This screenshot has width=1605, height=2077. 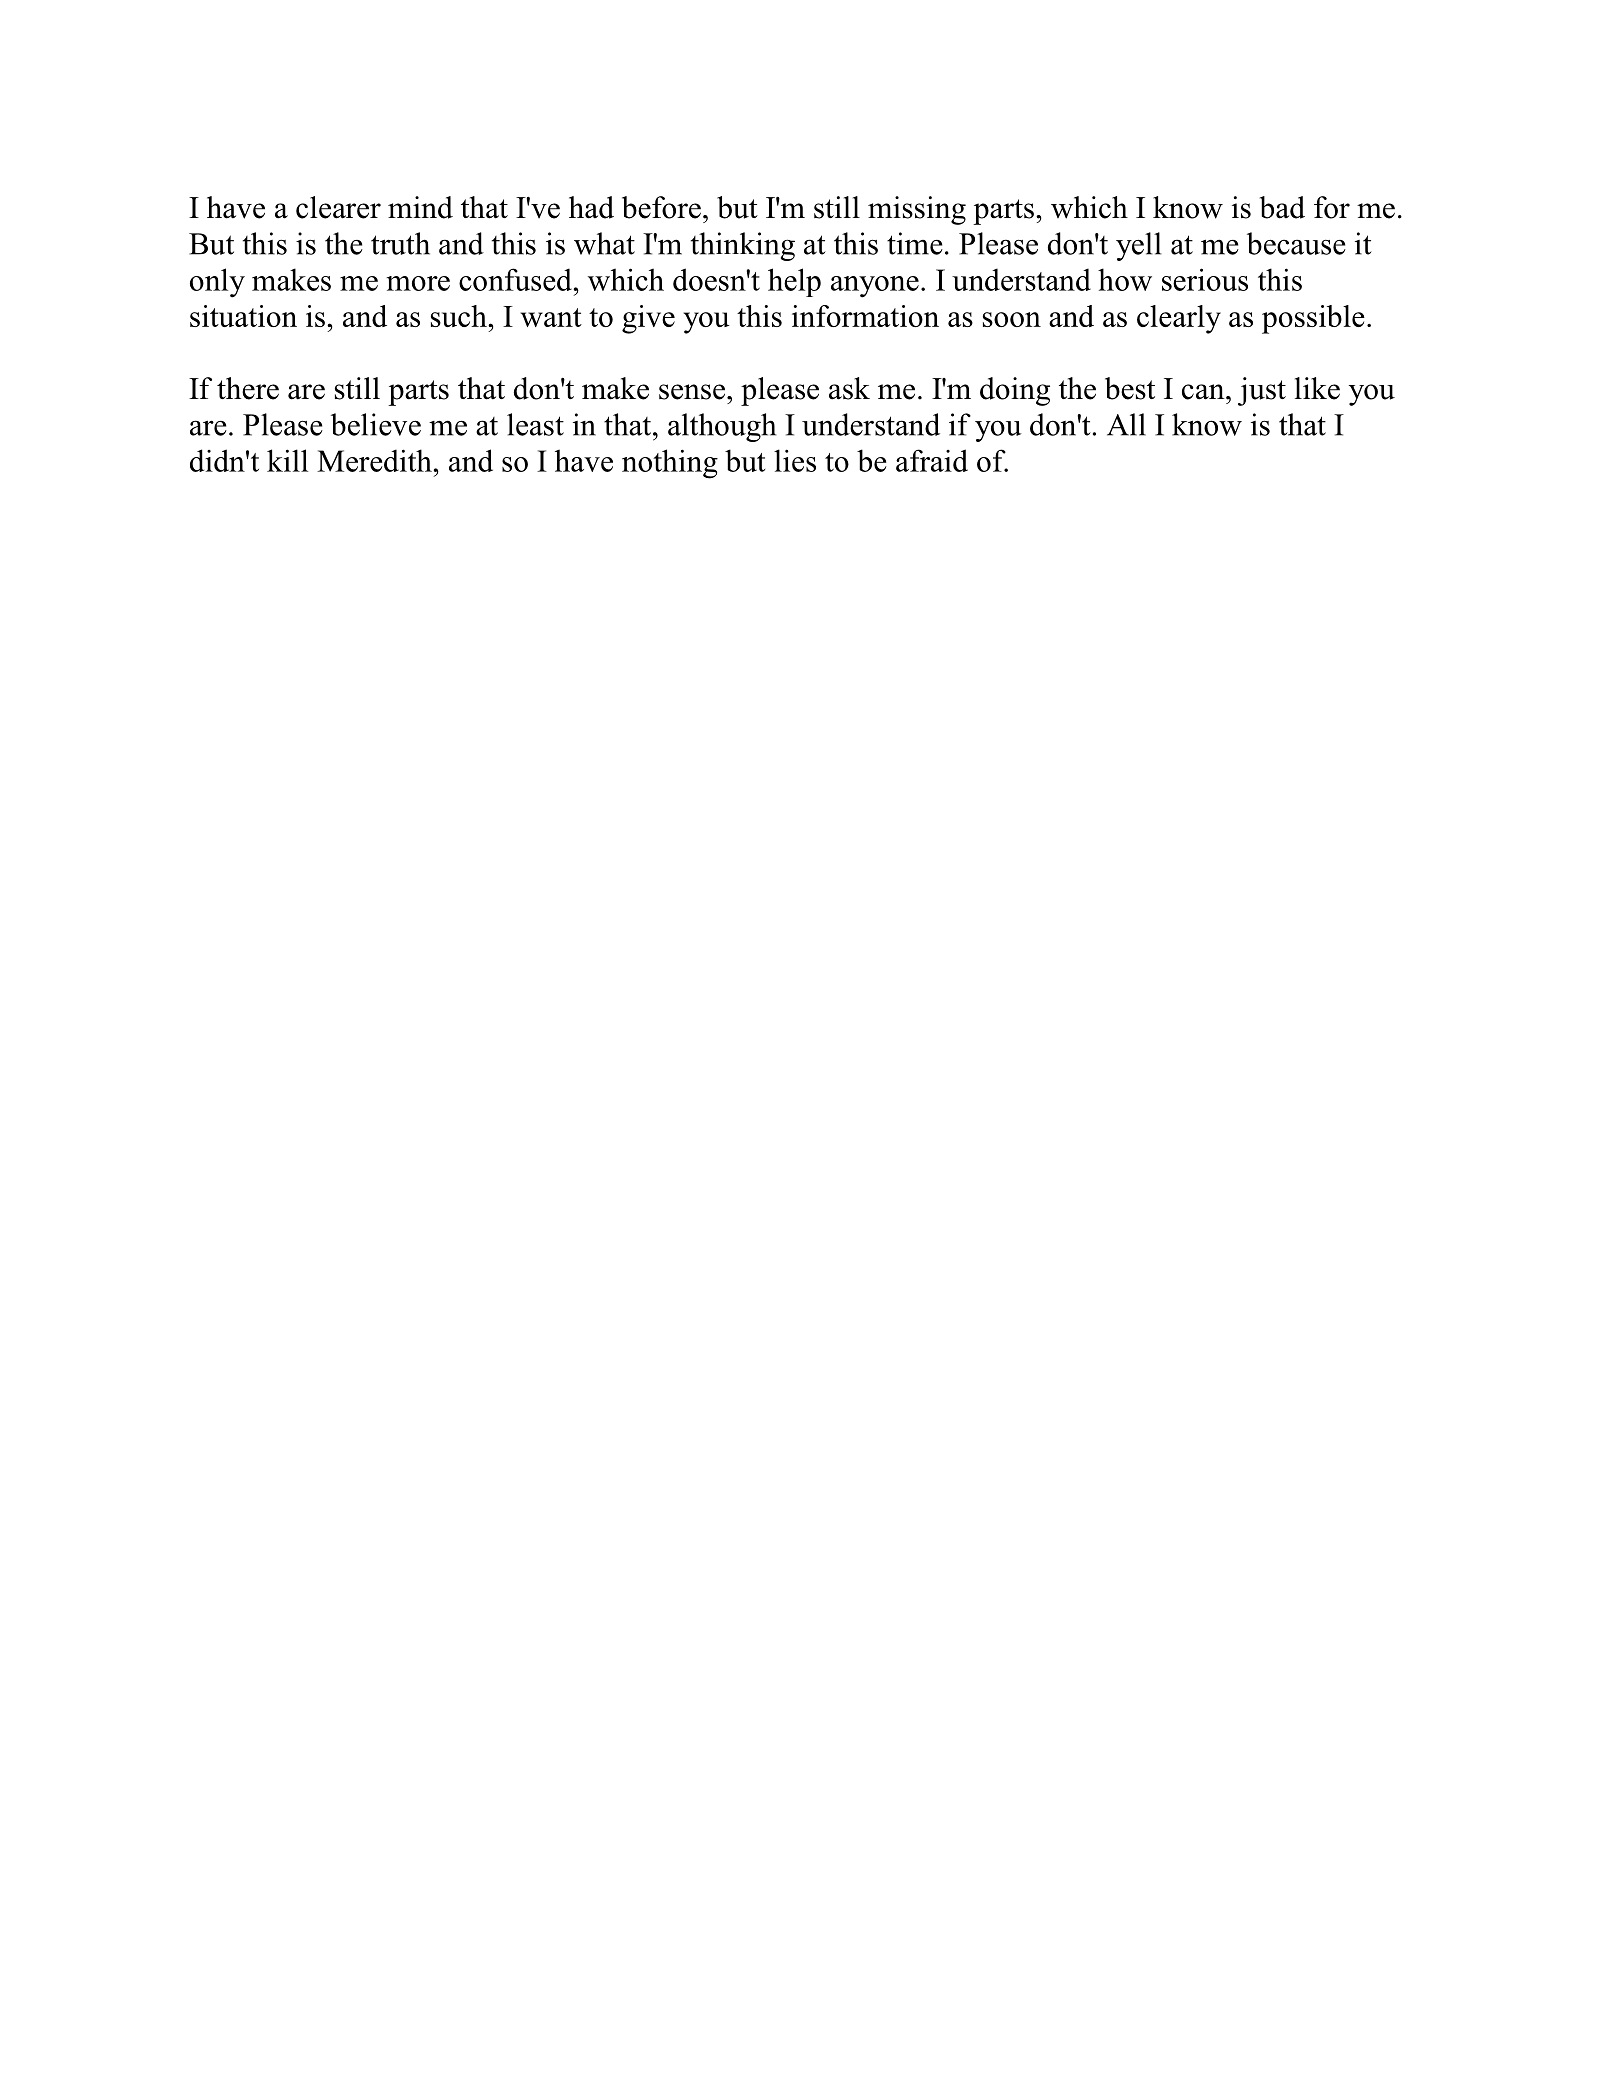 I want to click on bad, so click(x=1282, y=207).
